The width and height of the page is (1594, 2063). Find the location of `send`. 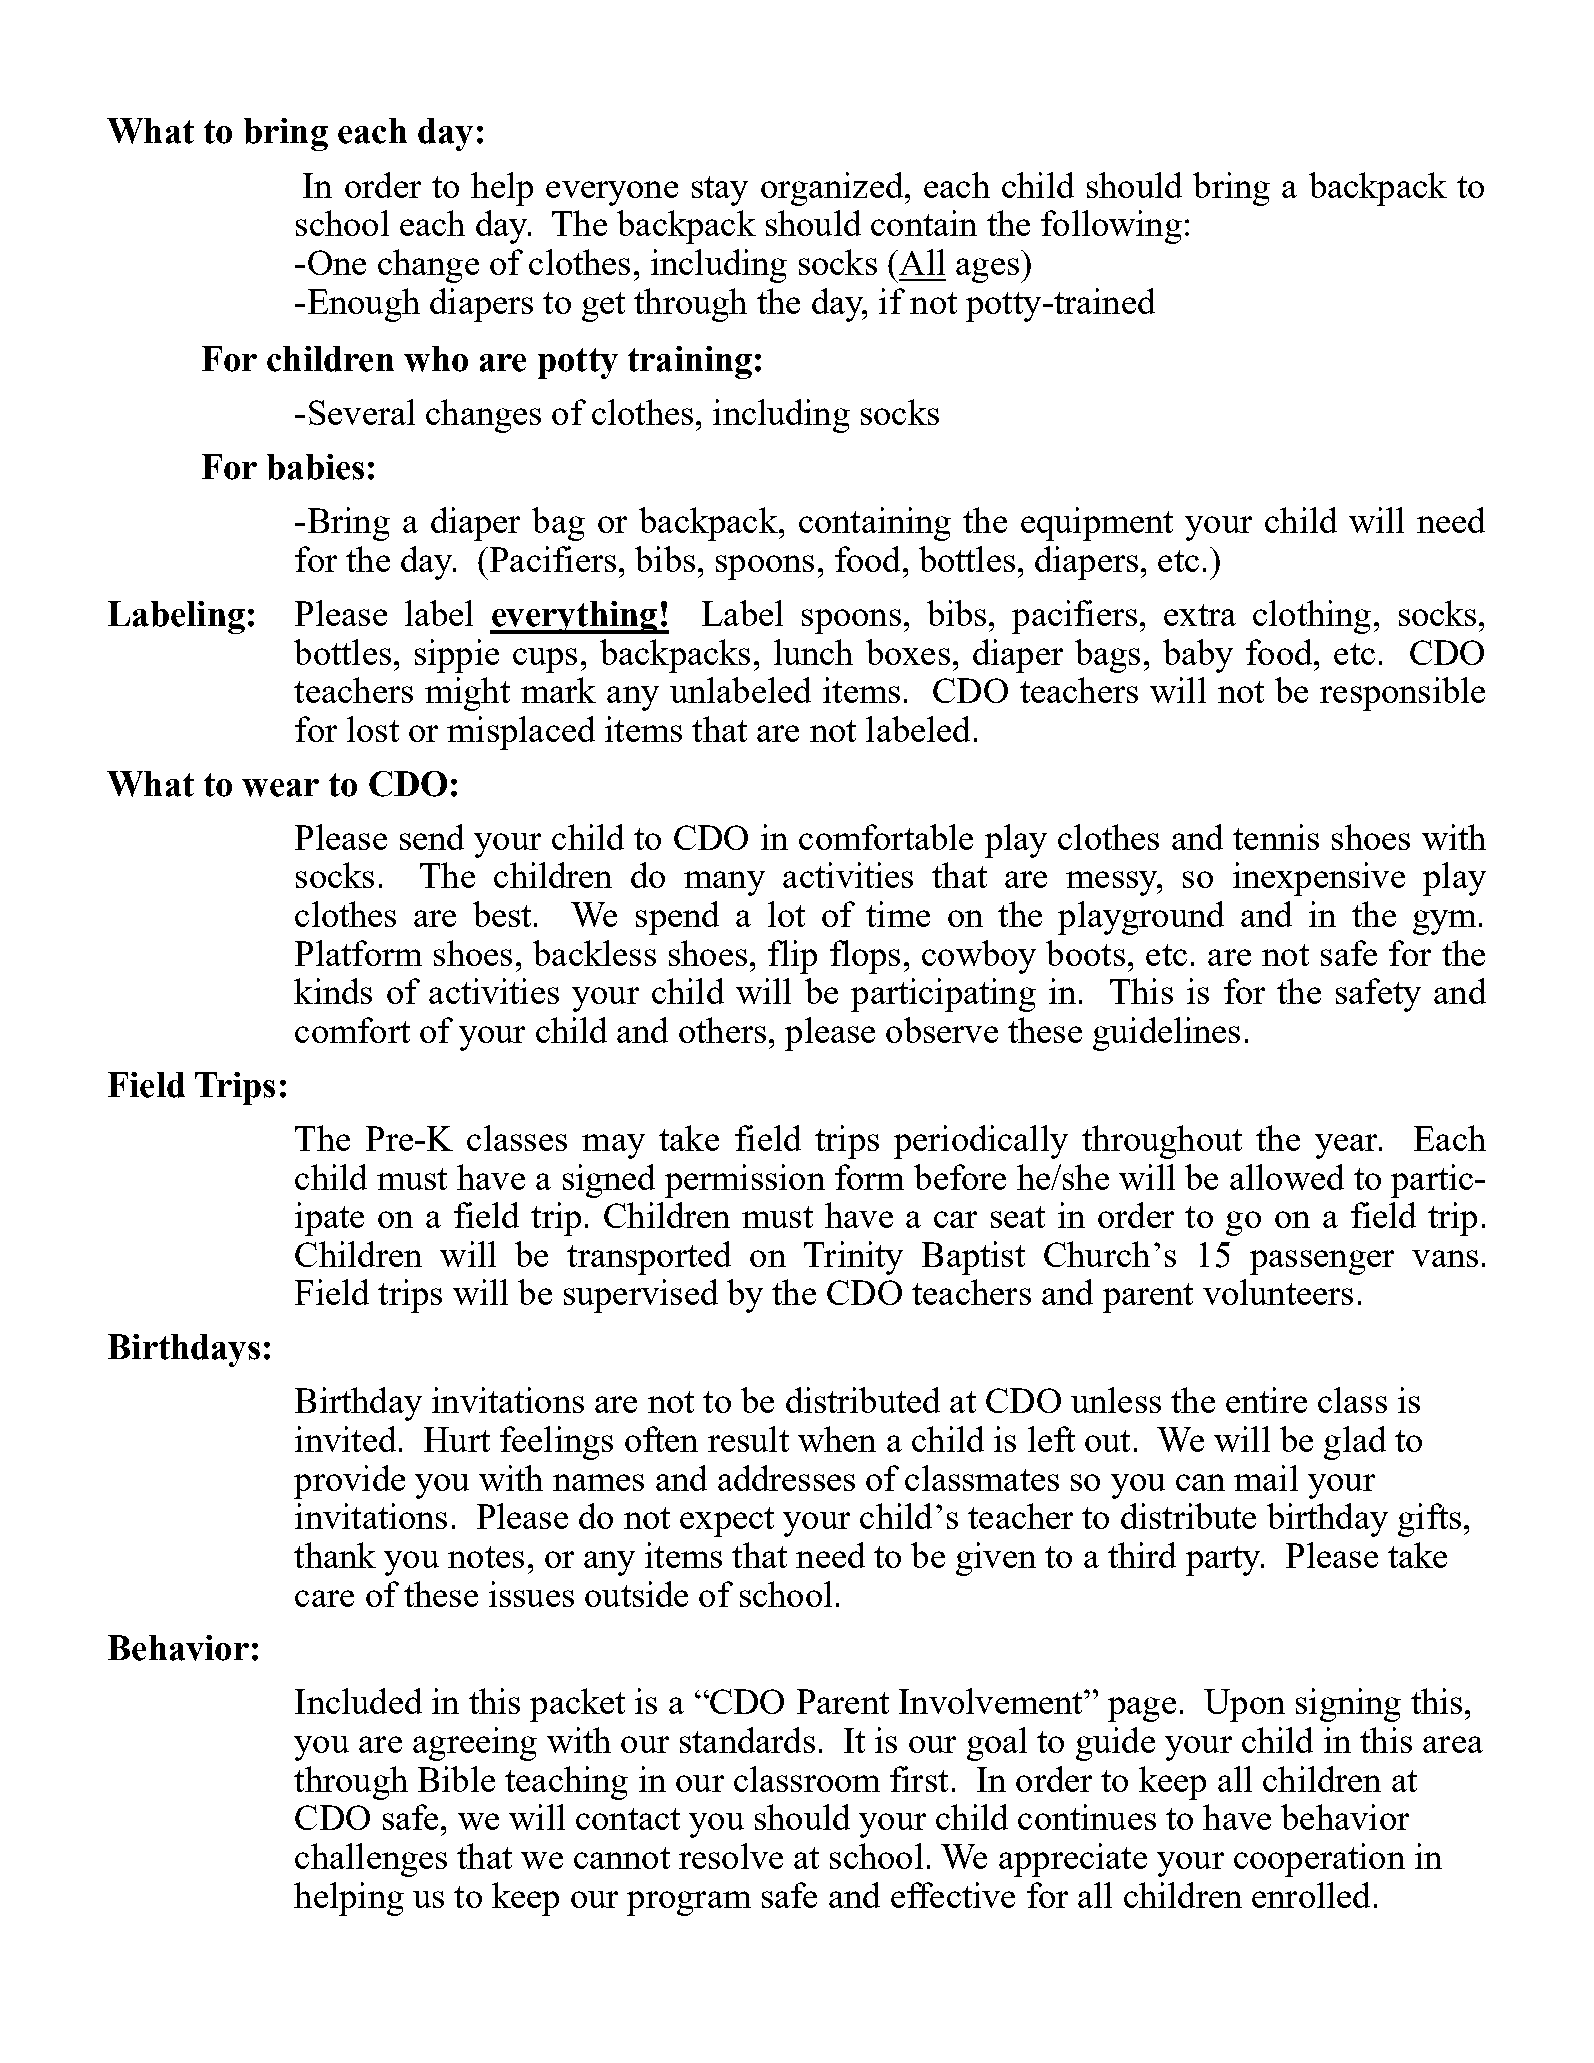

send is located at coordinates (432, 837).
